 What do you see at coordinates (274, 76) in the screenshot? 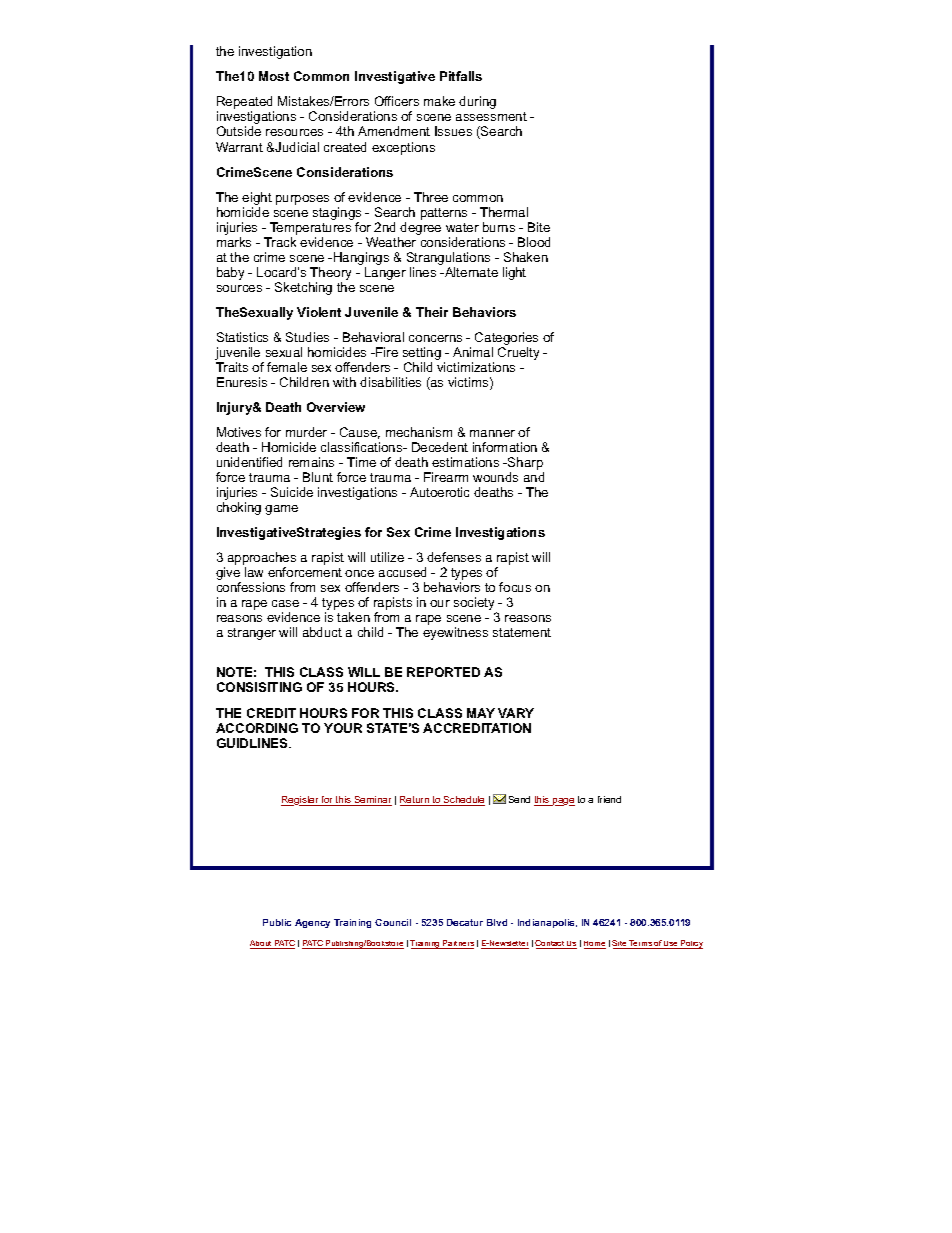
I see `Most` at bounding box center [274, 76].
